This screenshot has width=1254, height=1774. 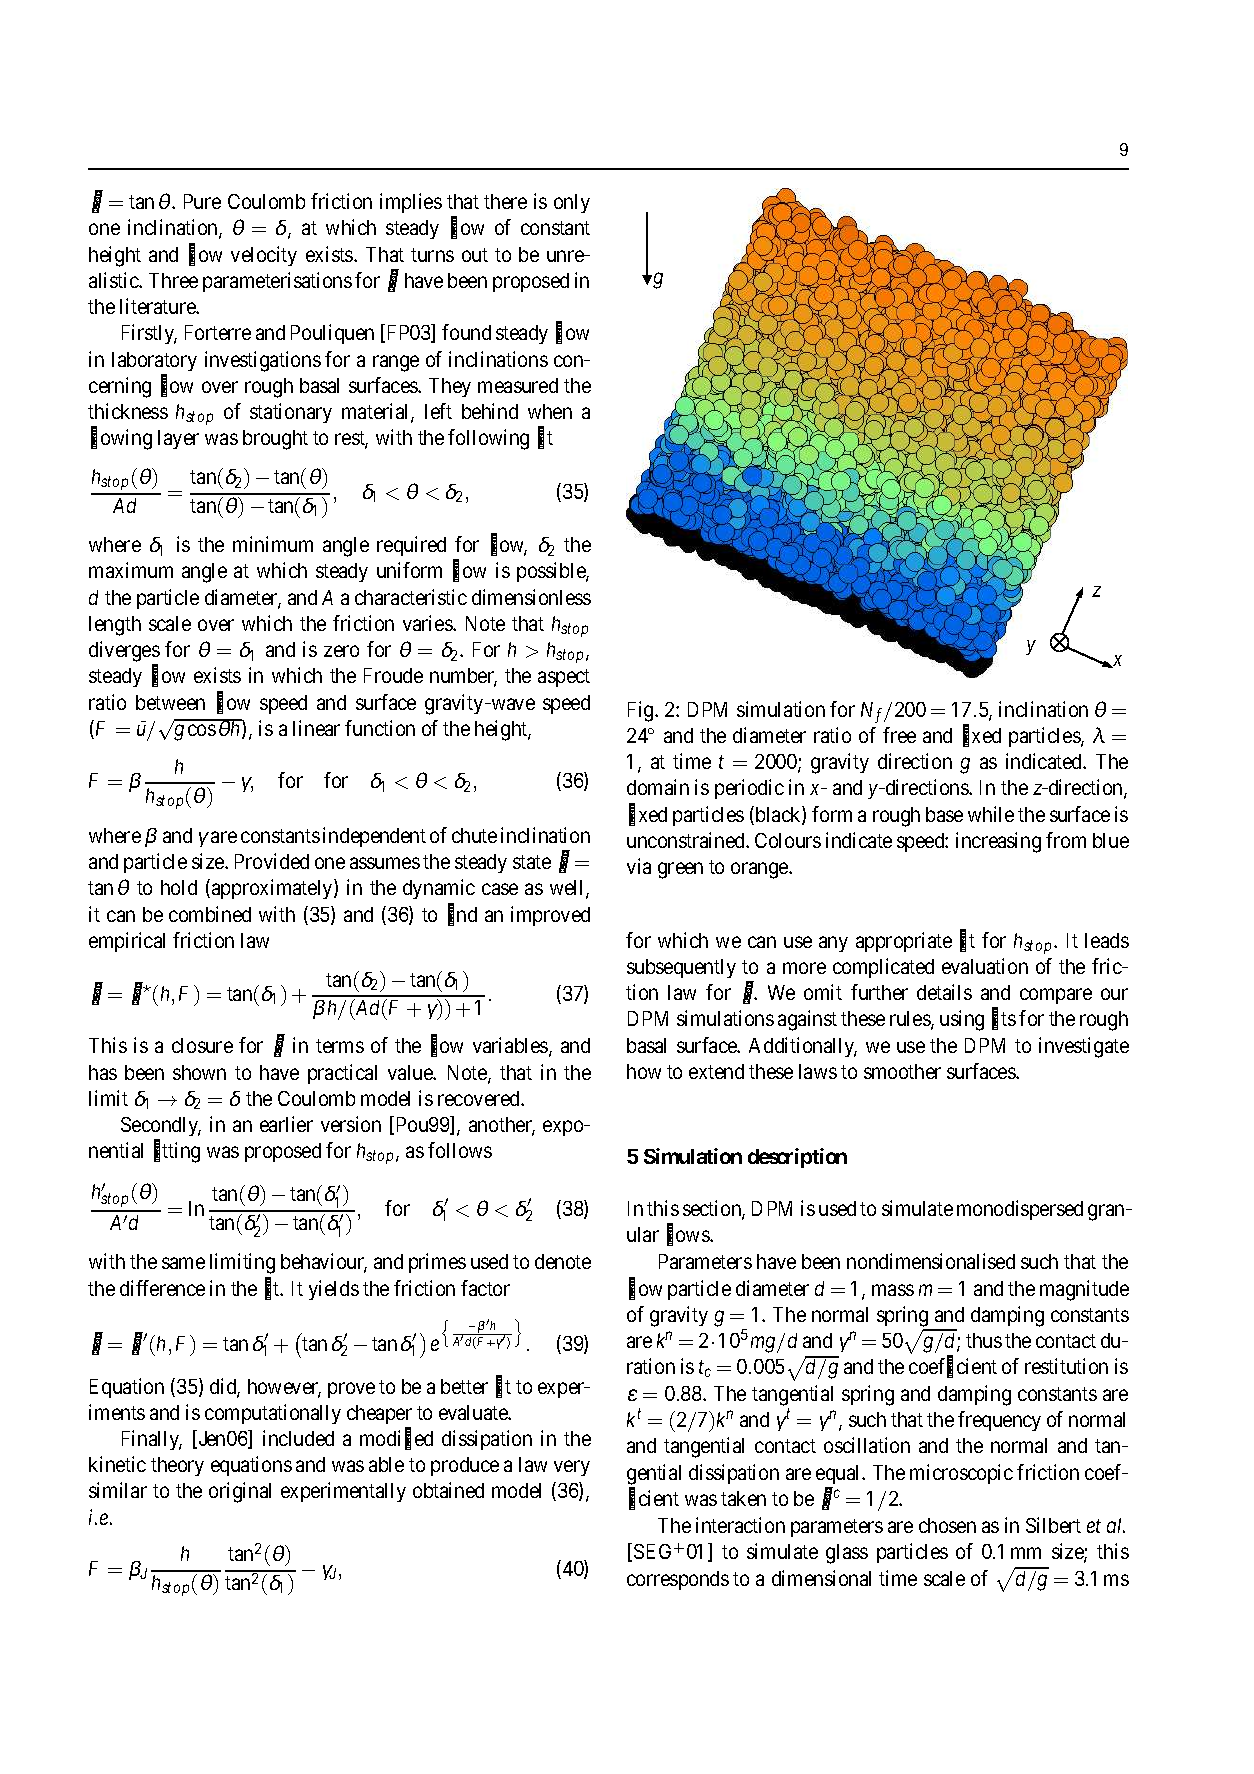 I want to click on smoother, so click(x=902, y=1071).
